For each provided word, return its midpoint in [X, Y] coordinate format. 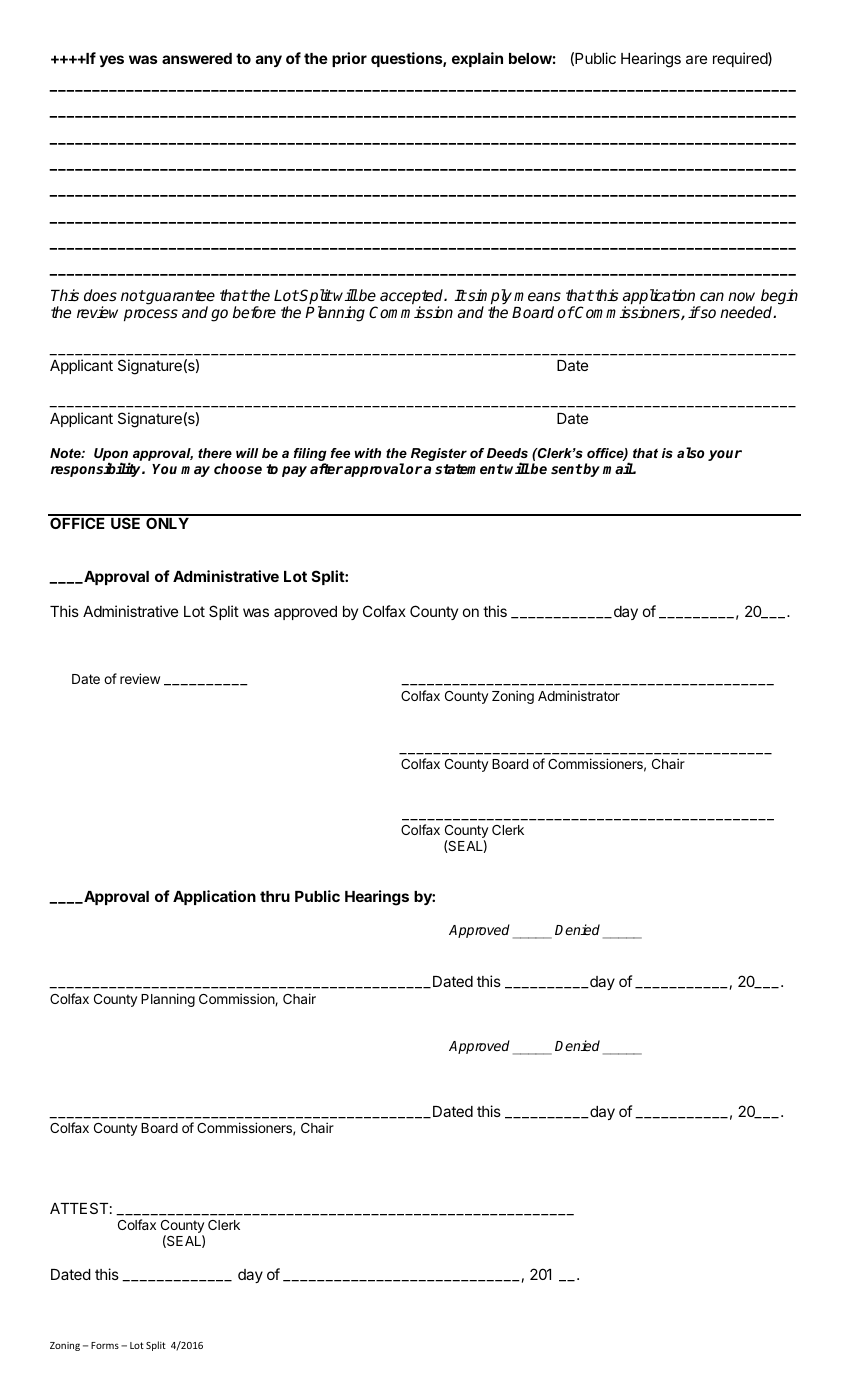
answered [197, 58]
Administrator [579, 695]
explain [477, 59]
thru [275, 896]
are [696, 59]
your [725, 455]
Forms [105, 1345]
